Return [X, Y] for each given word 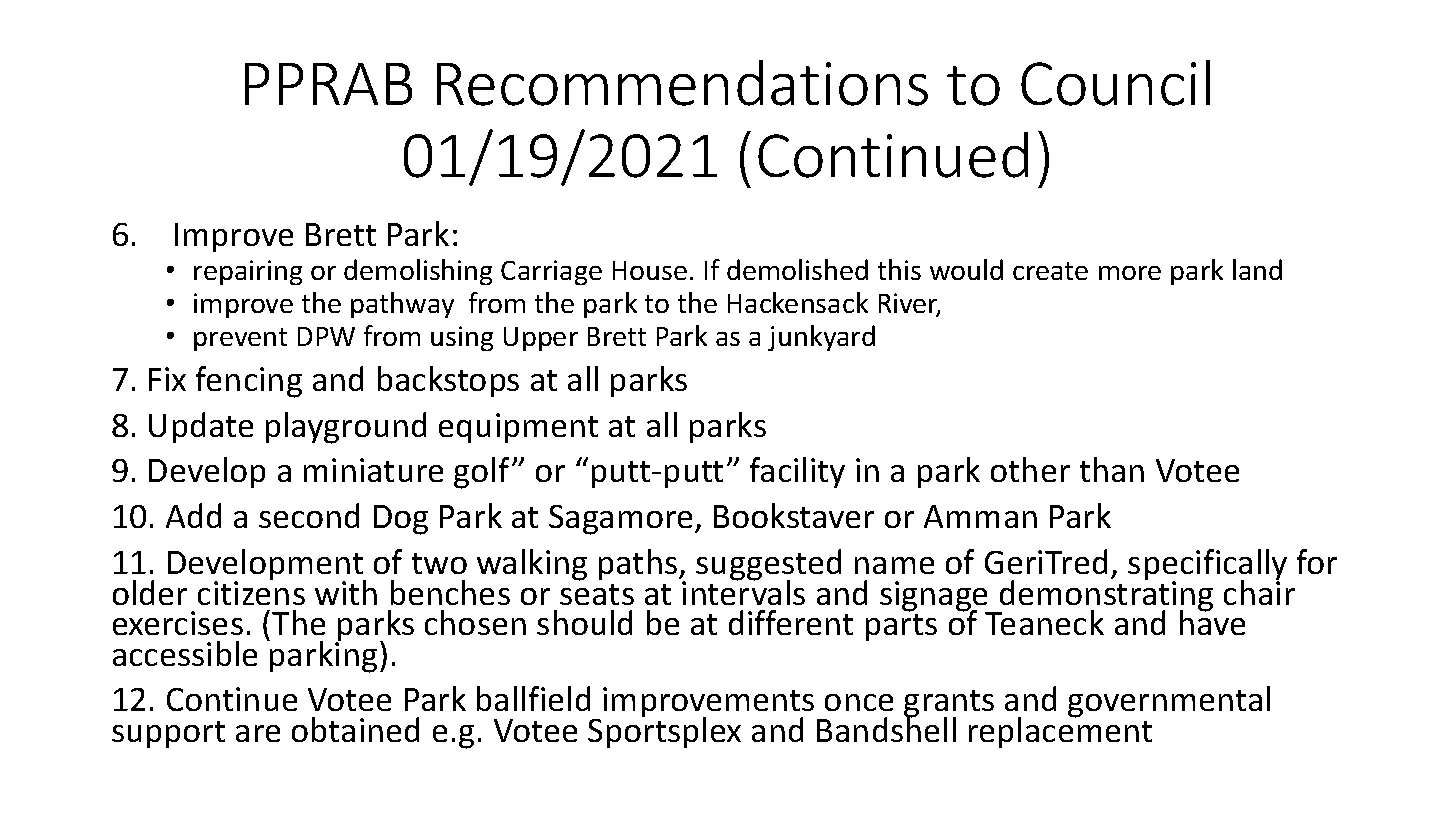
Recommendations [682, 83]
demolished [797, 269]
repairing [248, 272]
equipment [518, 428]
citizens [251, 592]
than [1112, 469]
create [1050, 271]
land [1257, 269]
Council [1115, 83]
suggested [768, 566]
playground [346, 428]
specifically [1207, 566]
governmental [1169, 702]
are [258, 733]
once [859, 702]
